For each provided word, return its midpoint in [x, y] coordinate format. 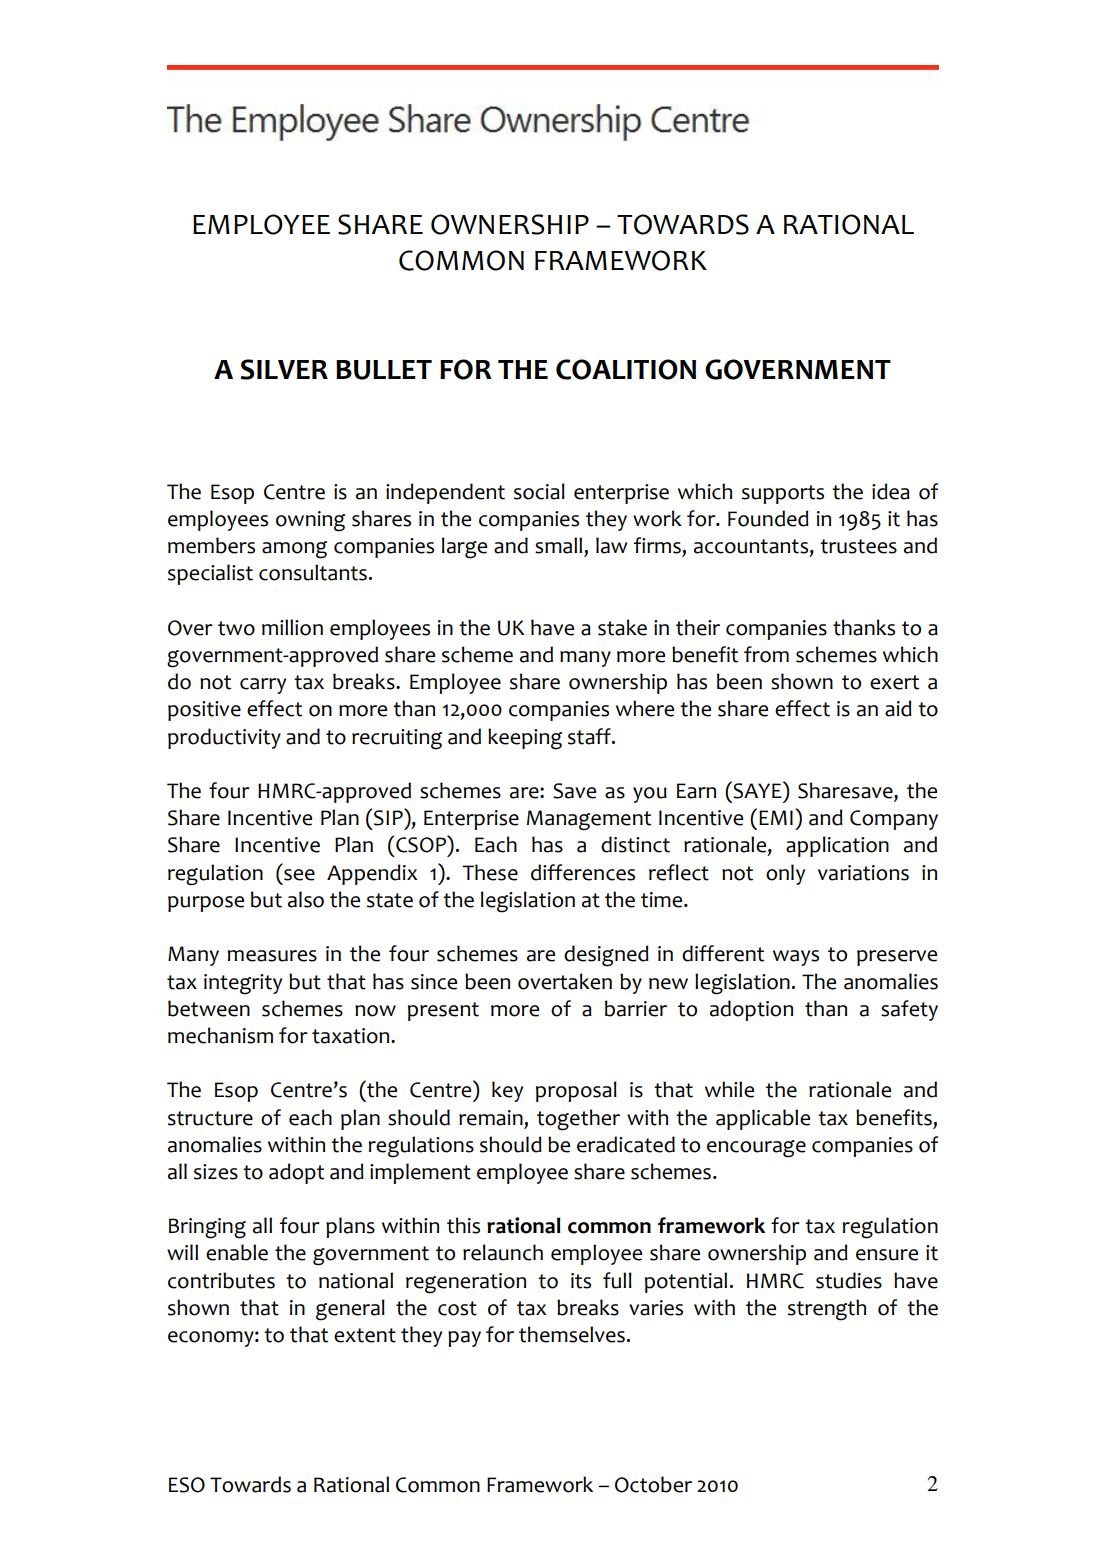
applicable [763, 1119]
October [653, 1484]
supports [783, 494]
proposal [576, 1091]
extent [365, 1335]
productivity [224, 738]
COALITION [626, 369]
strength [827, 1310]
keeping [525, 739]
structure [210, 1118]
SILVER [284, 369]
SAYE [758, 790]
